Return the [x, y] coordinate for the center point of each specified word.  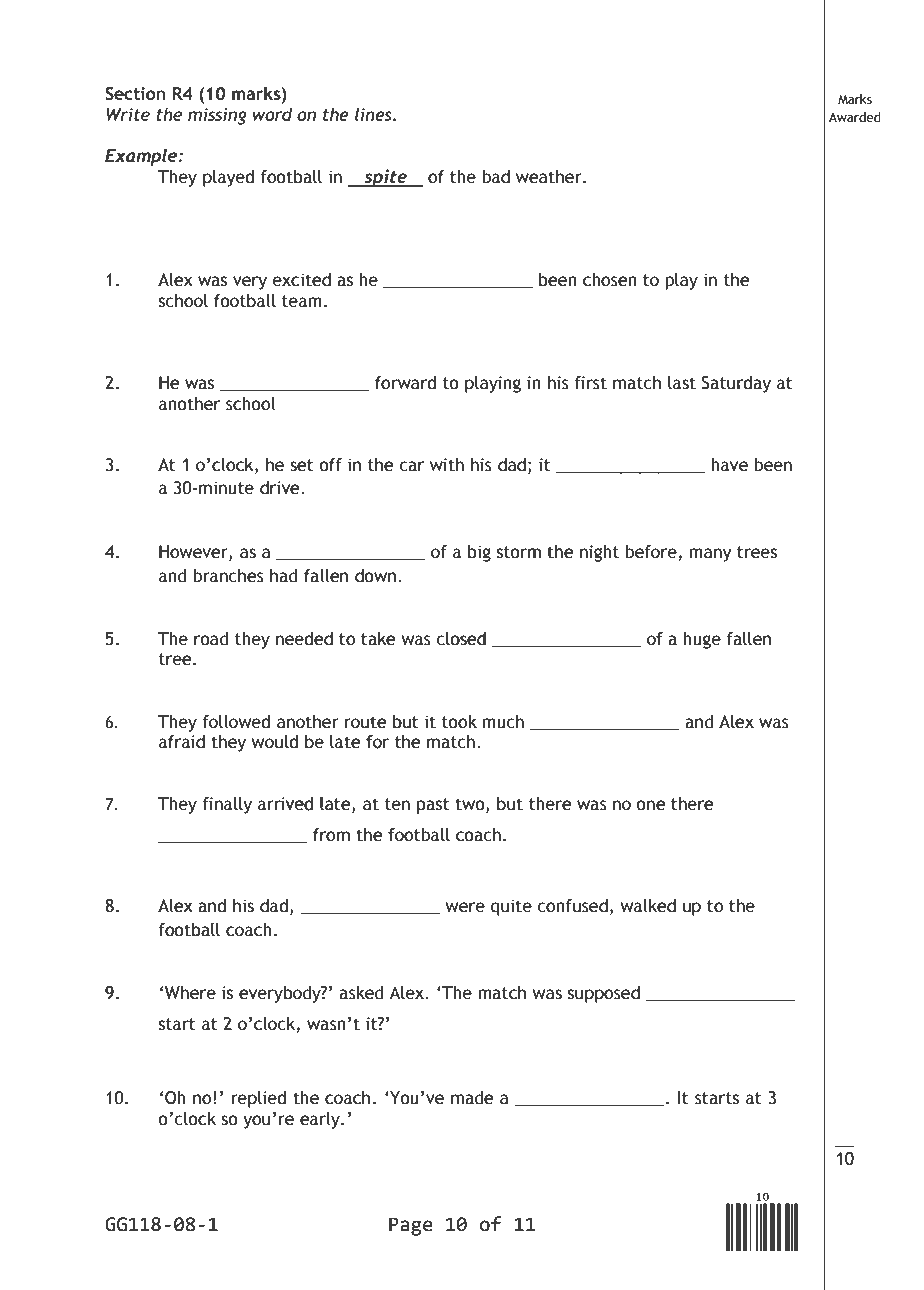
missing [217, 116]
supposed [604, 994]
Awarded [855, 117]
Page [411, 1226]
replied [259, 1099]
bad [496, 177]
